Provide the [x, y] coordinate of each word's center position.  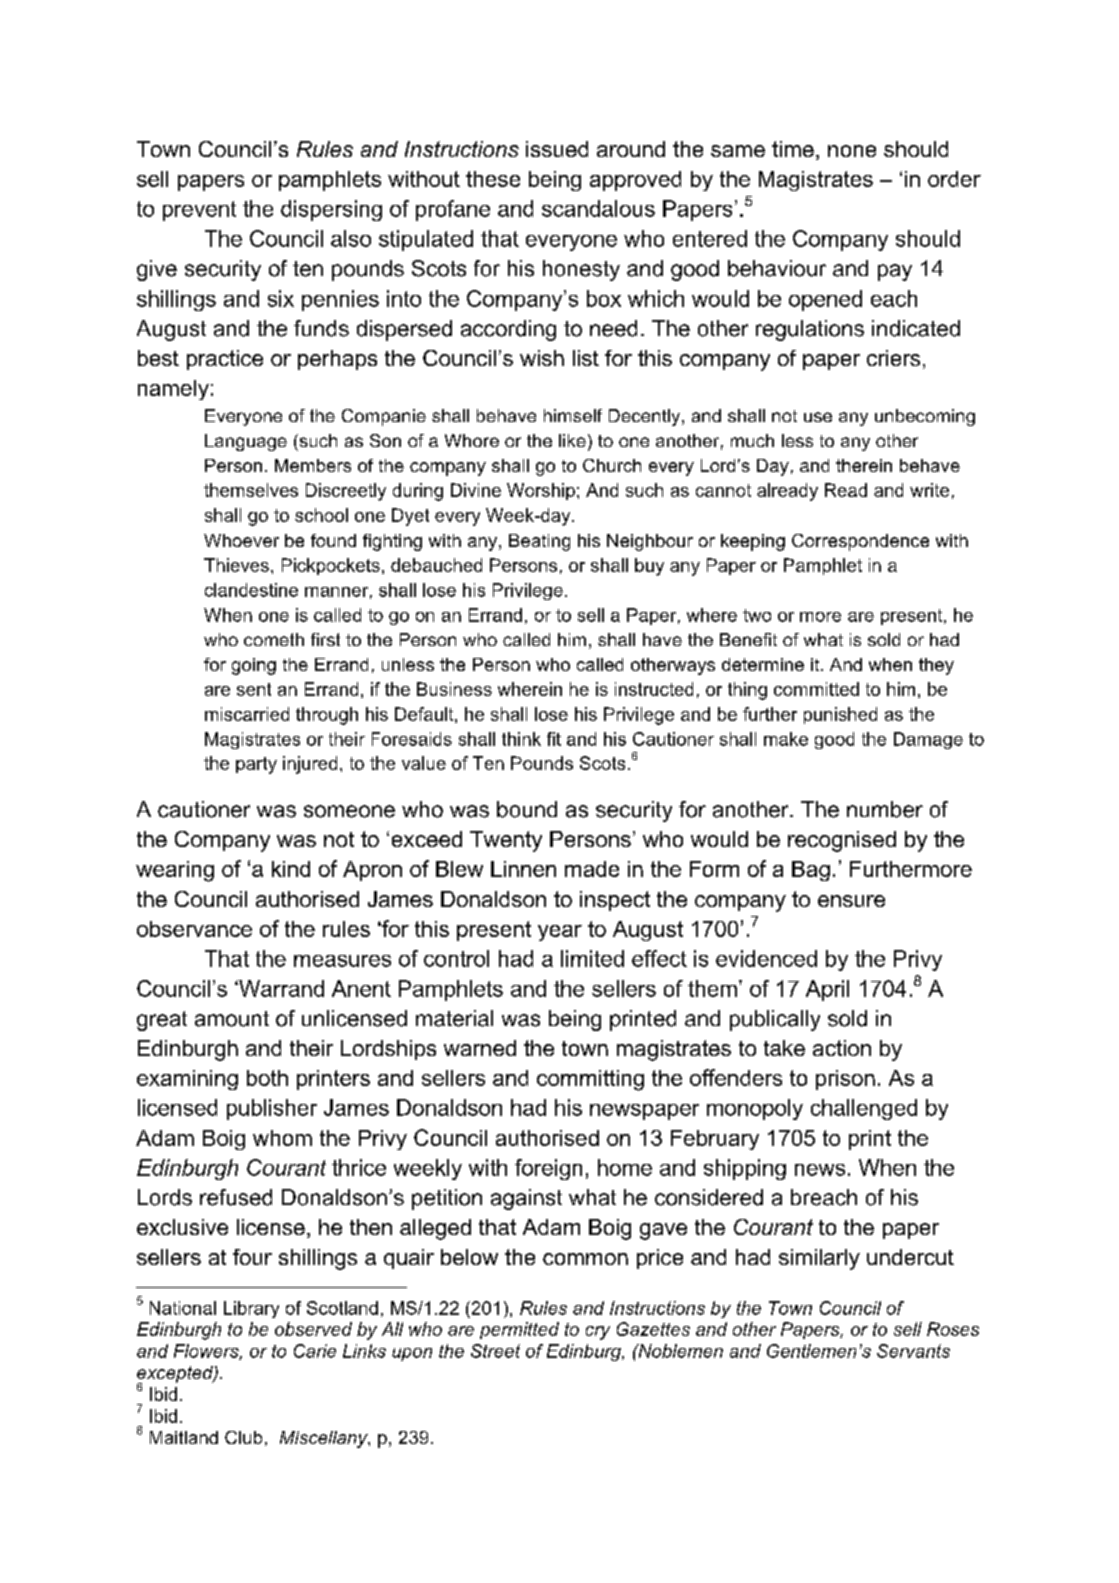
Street [495, 1351]
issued [557, 149]
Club [243, 1437]
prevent [199, 211]
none [852, 151]
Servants [913, 1351]
